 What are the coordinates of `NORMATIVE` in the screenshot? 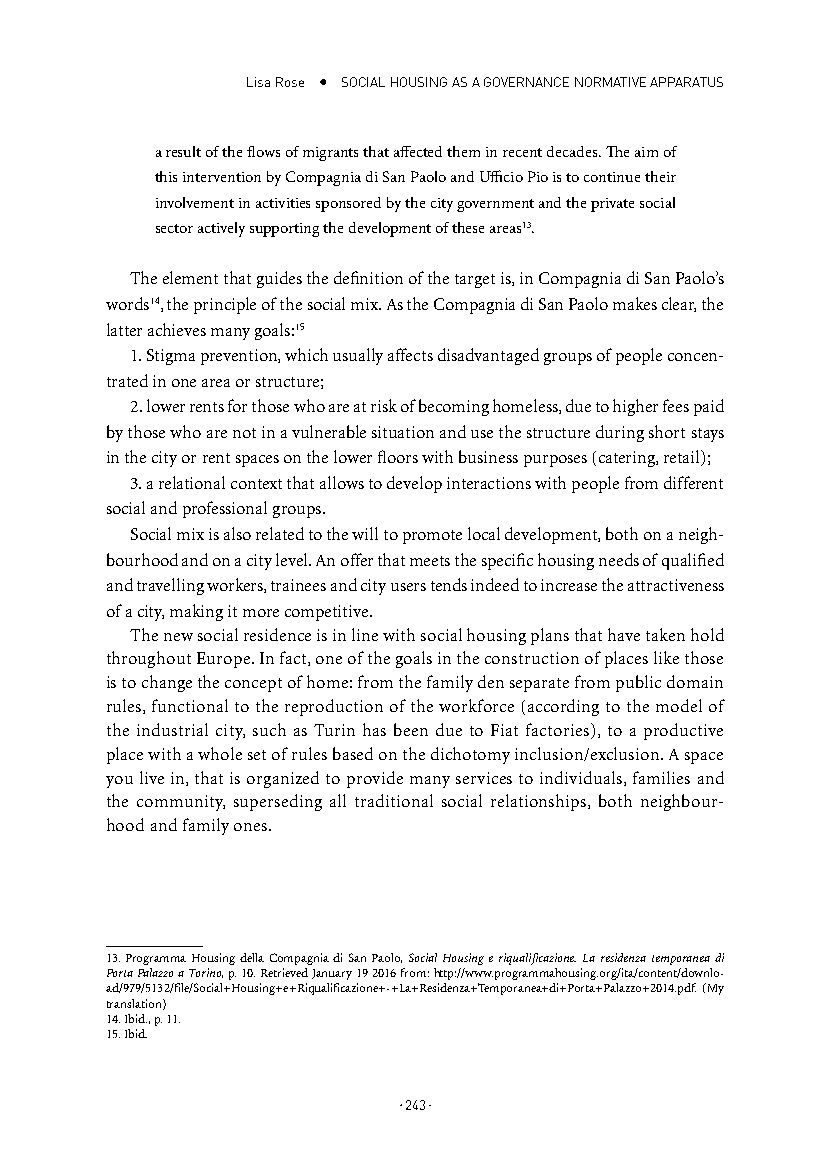 It's located at (610, 82).
